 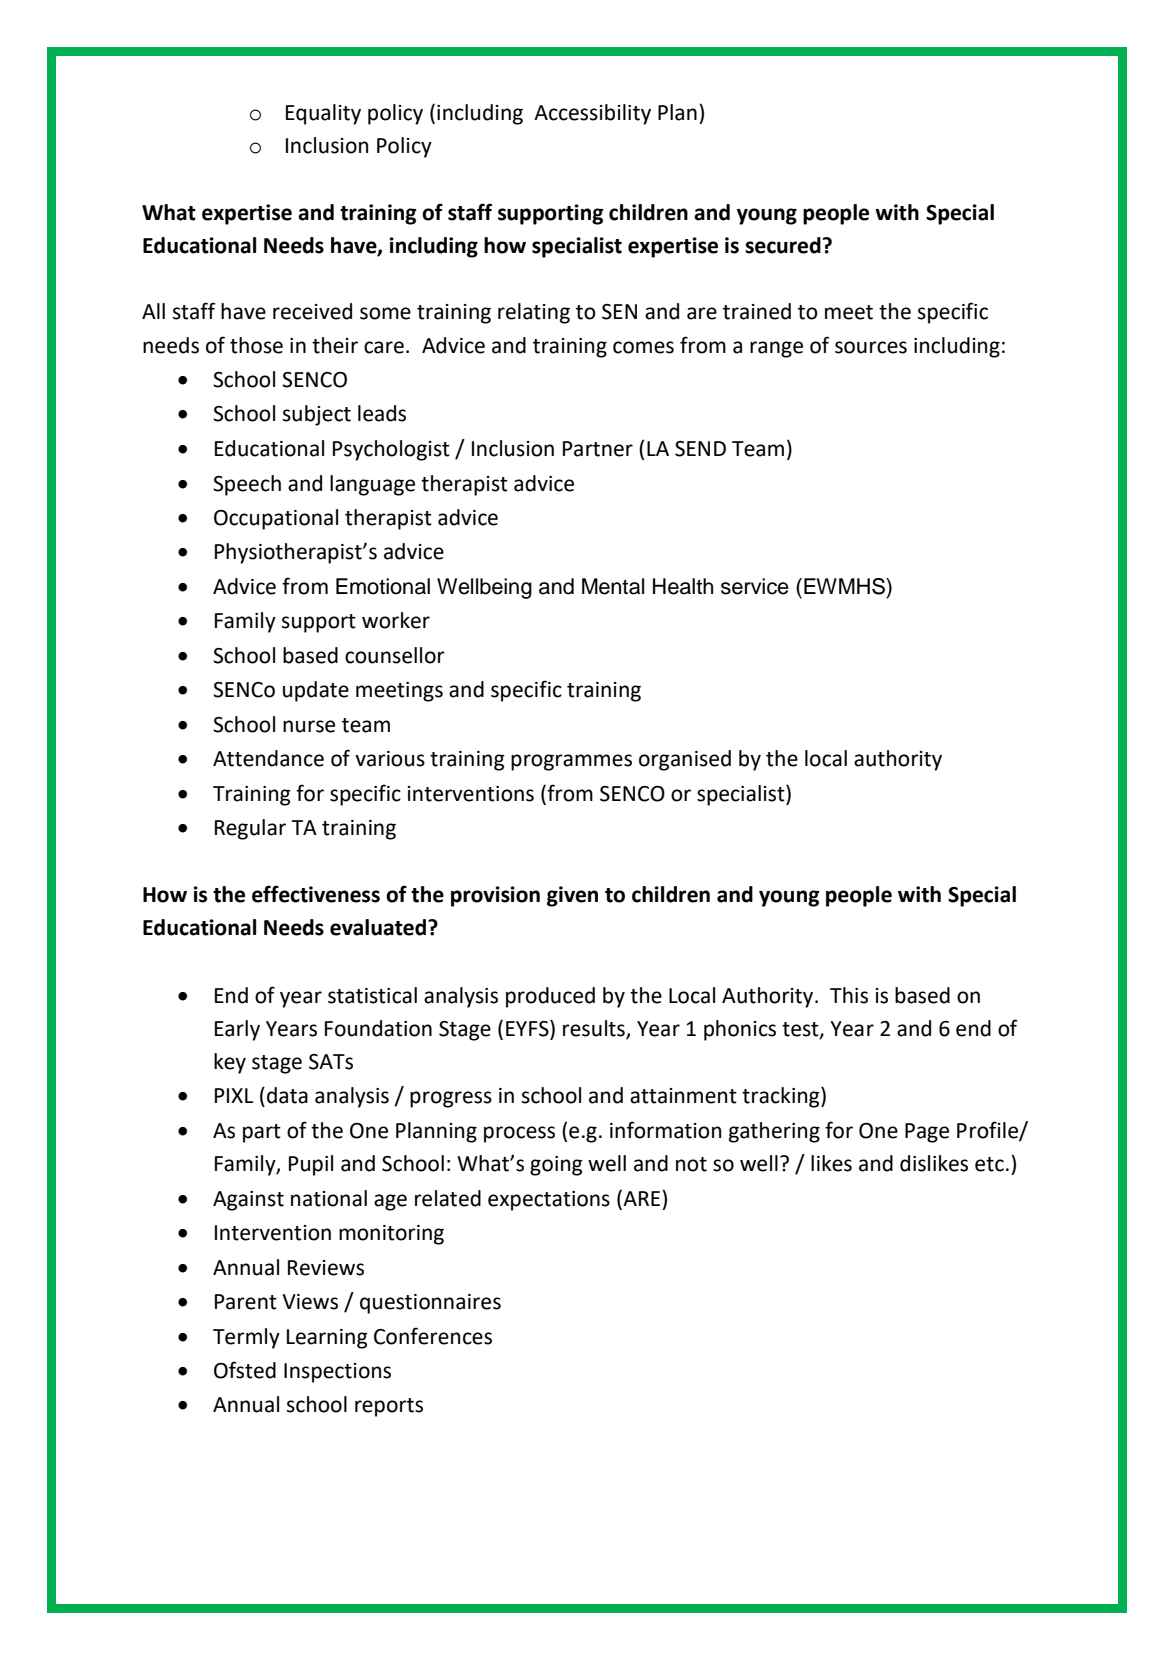 I want to click on etc, so click(x=989, y=1164).
